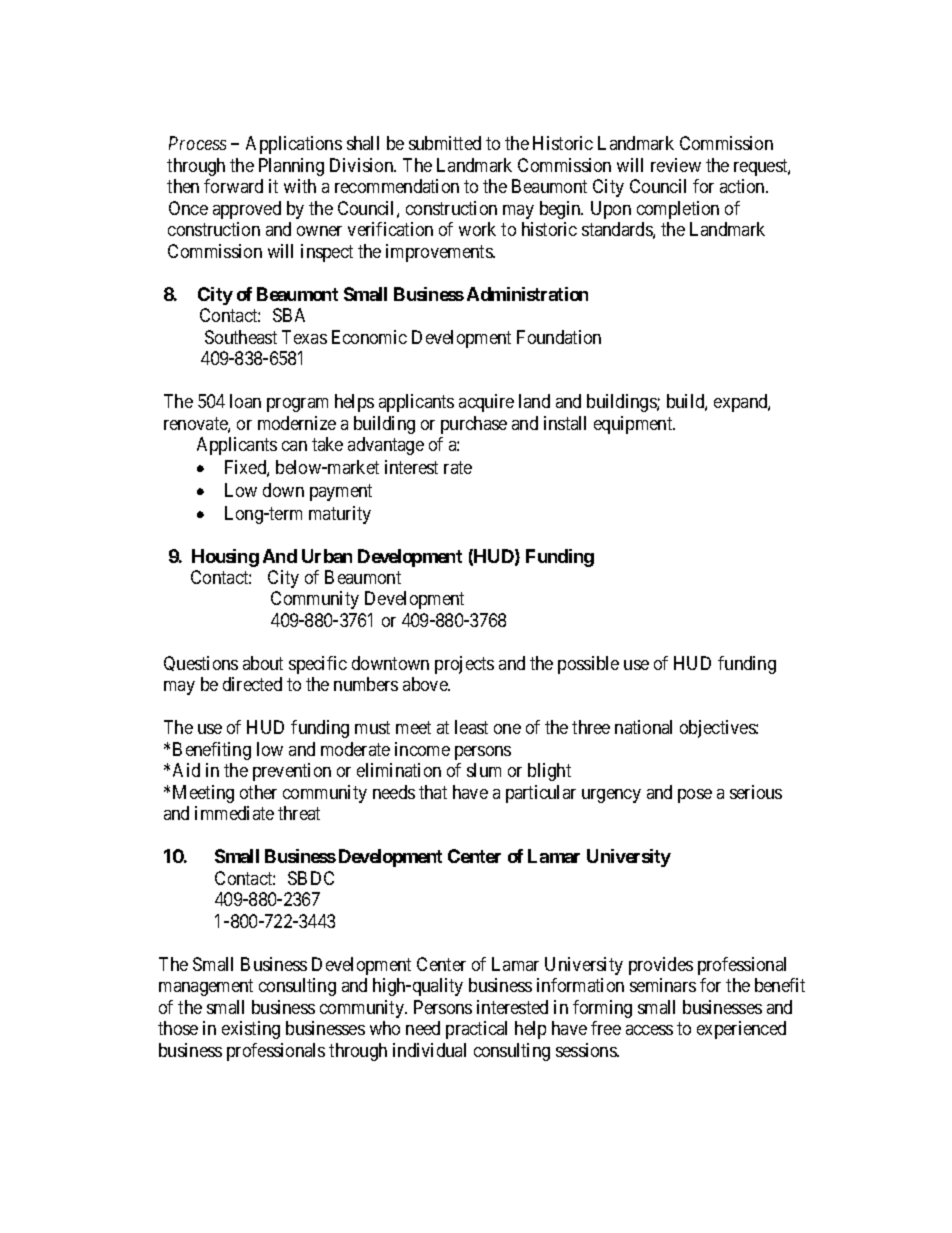  What do you see at coordinates (649, 1030) in the screenshot?
I see `access` at bounding box center [649, 1030].
